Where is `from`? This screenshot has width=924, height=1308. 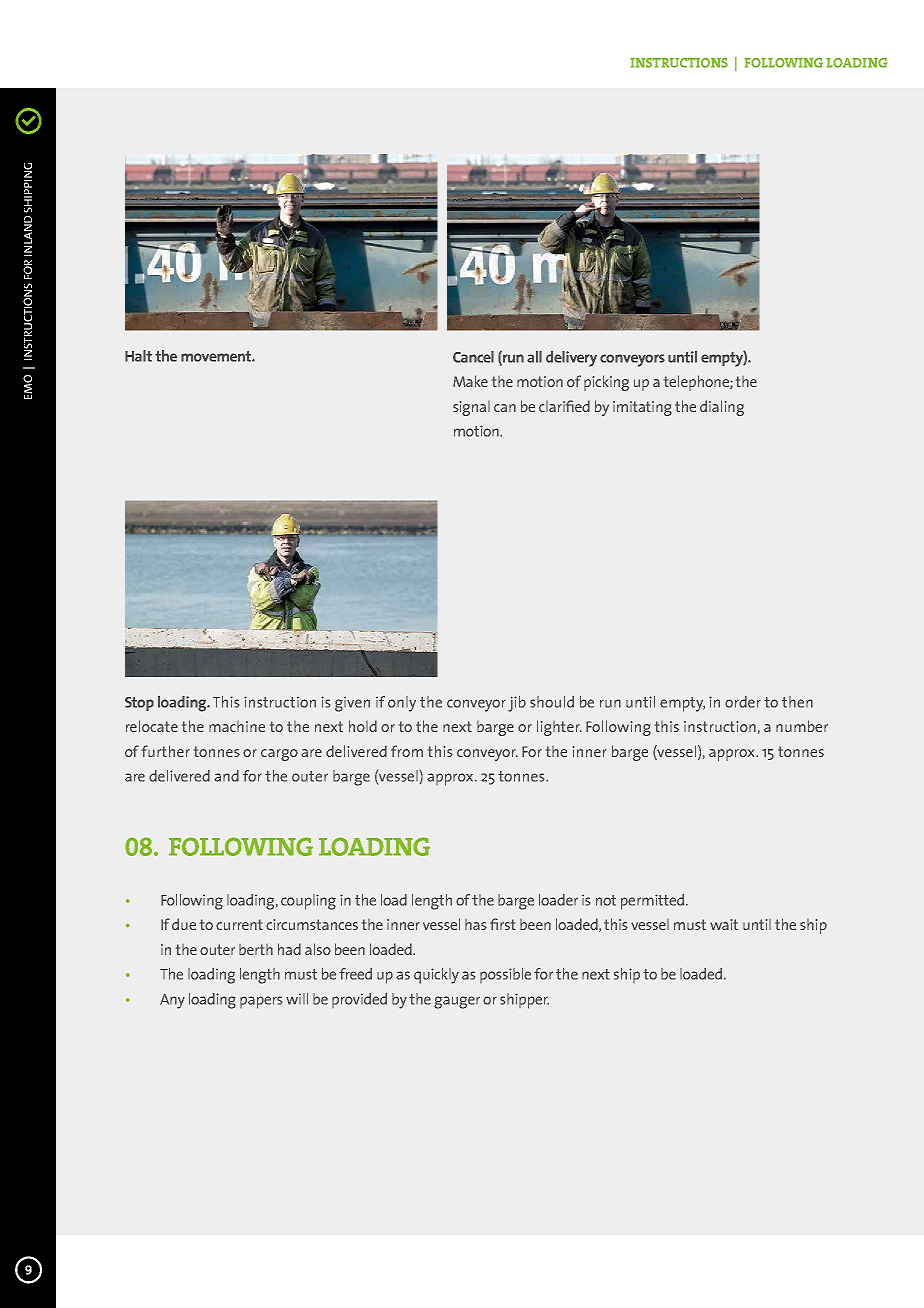 from is located at coordinates (407, 751).
